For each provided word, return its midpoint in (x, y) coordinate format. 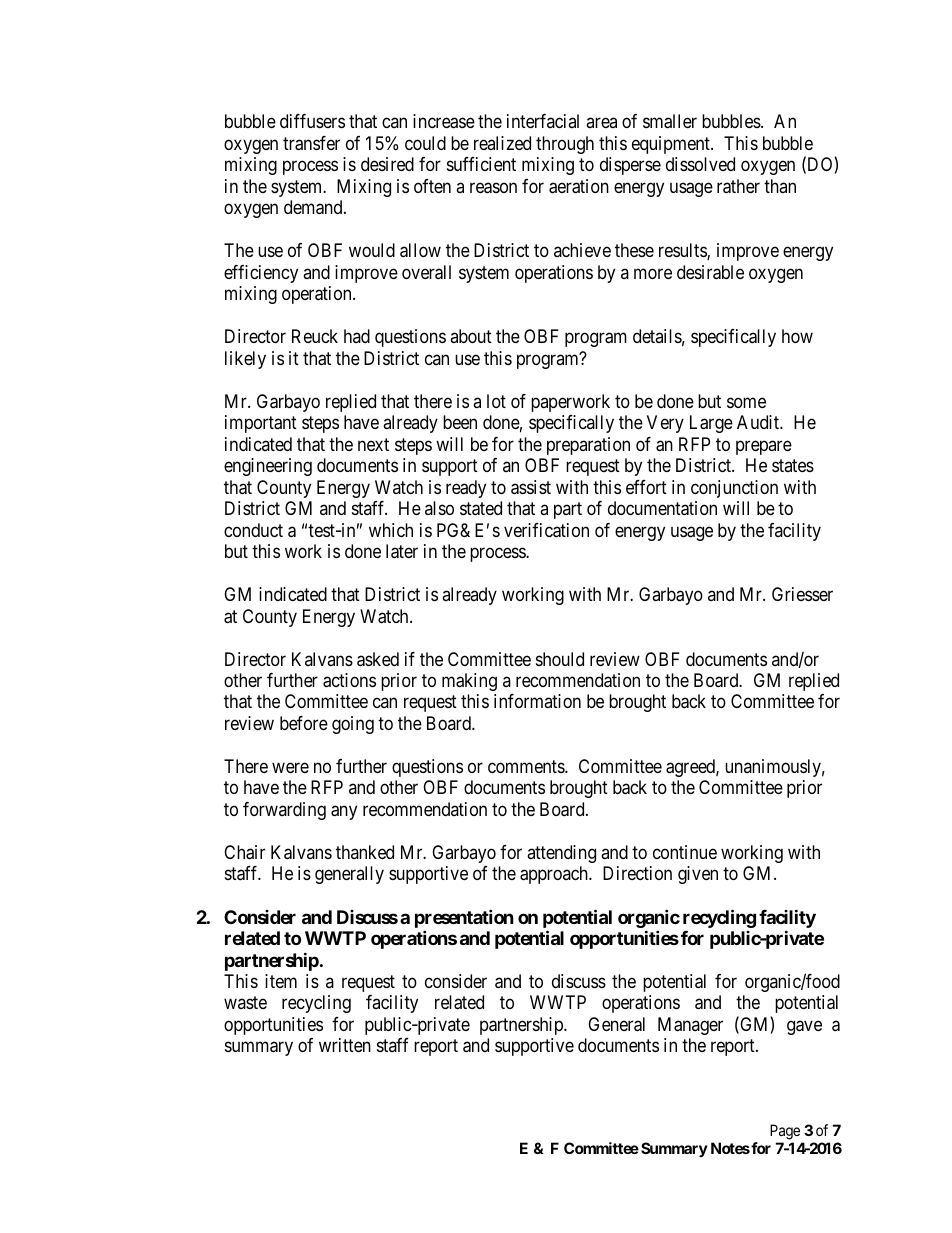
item (281, 981)
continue (685, 852)
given (698, 875)
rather (738, 186)
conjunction (734, 489)
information (537, 701)
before (304, 723)
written (345, 1045)
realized (502, 143)
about (471, 336)
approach (555, 875)
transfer (311, 143)
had (357, 336)
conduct (253, 530)
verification (546, 530)
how (797, 336)
